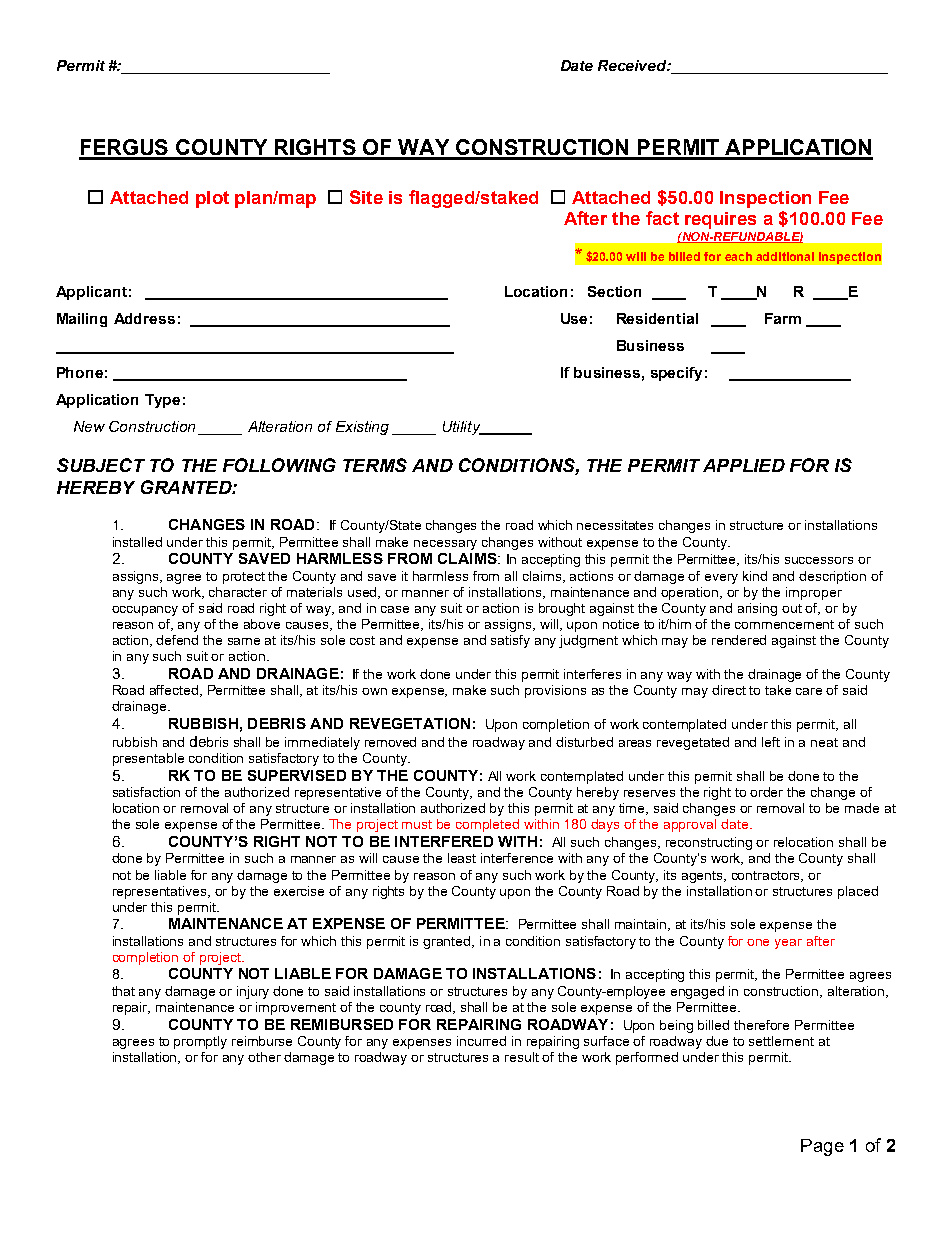 This document has width=952, height=1233. What do you see at coordinates (771, 742) in the document?
I see `left` at bounding box center [771, 742].
